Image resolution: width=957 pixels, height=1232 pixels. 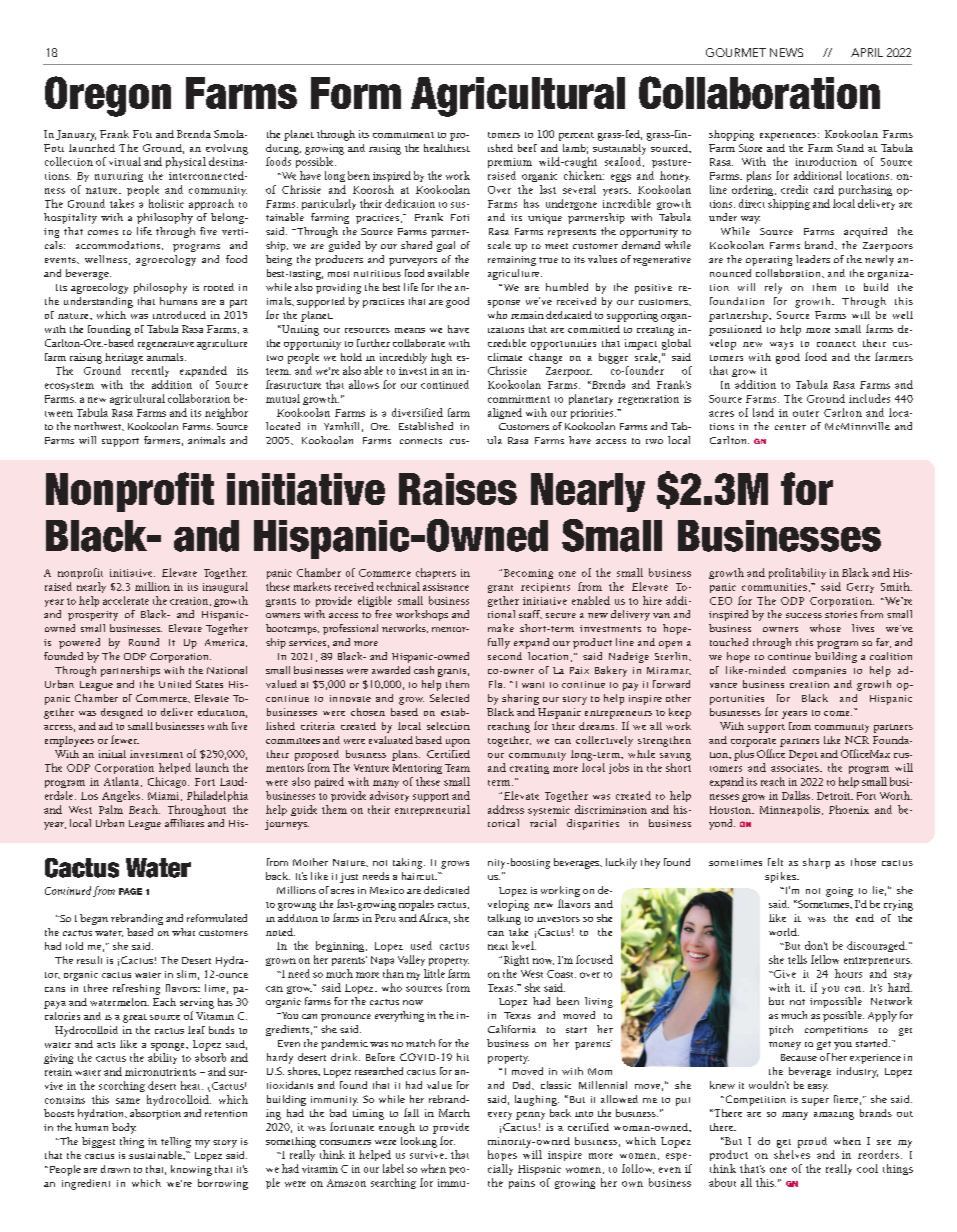 I want to click on telling, so click(x=176, y=1142).
